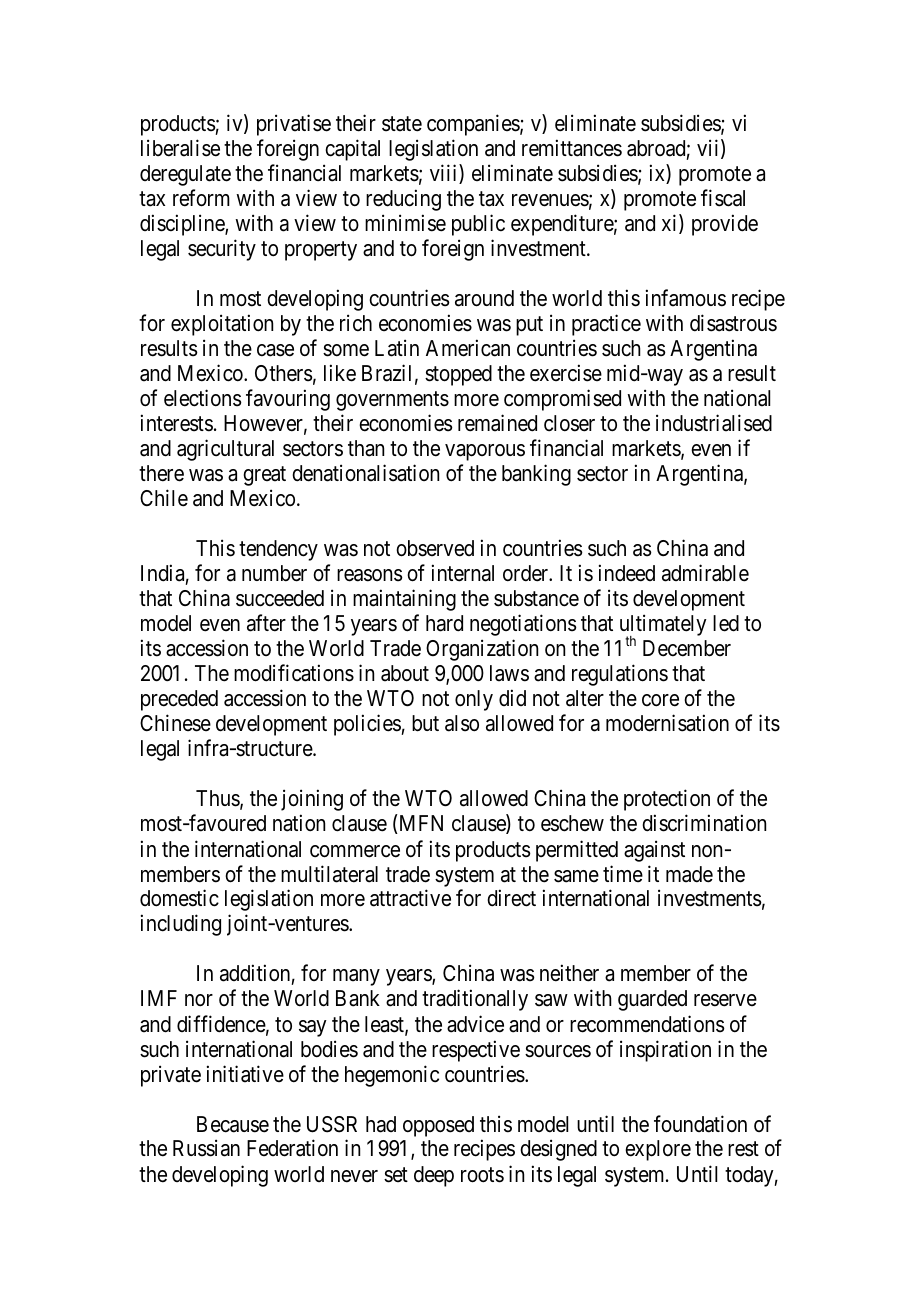 Image resolution: width=924 pixels, height=1308 pixels. I want to click on elections, so click(203, 398).
